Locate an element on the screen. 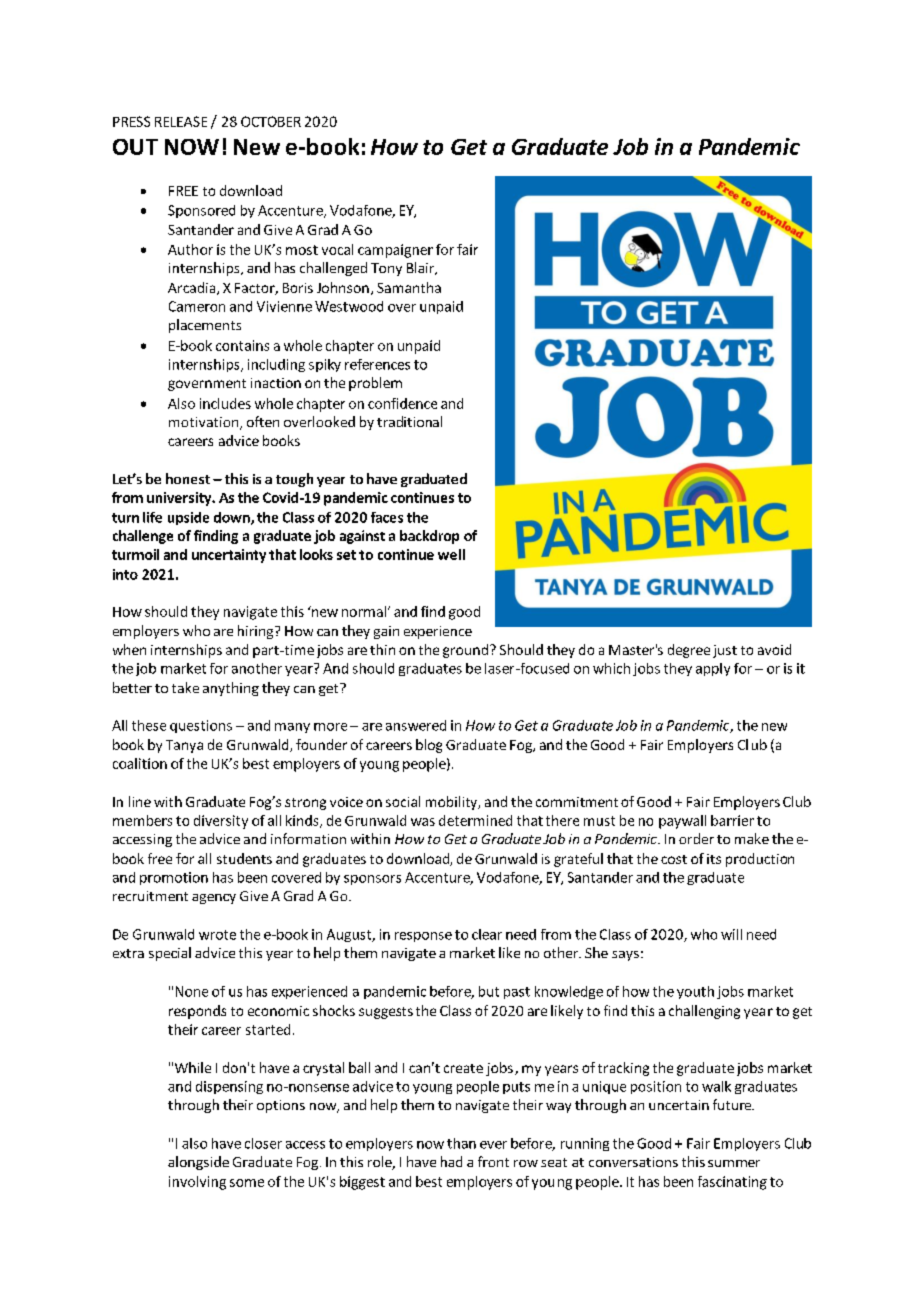  Blair is located at coordinates (422, 268).
